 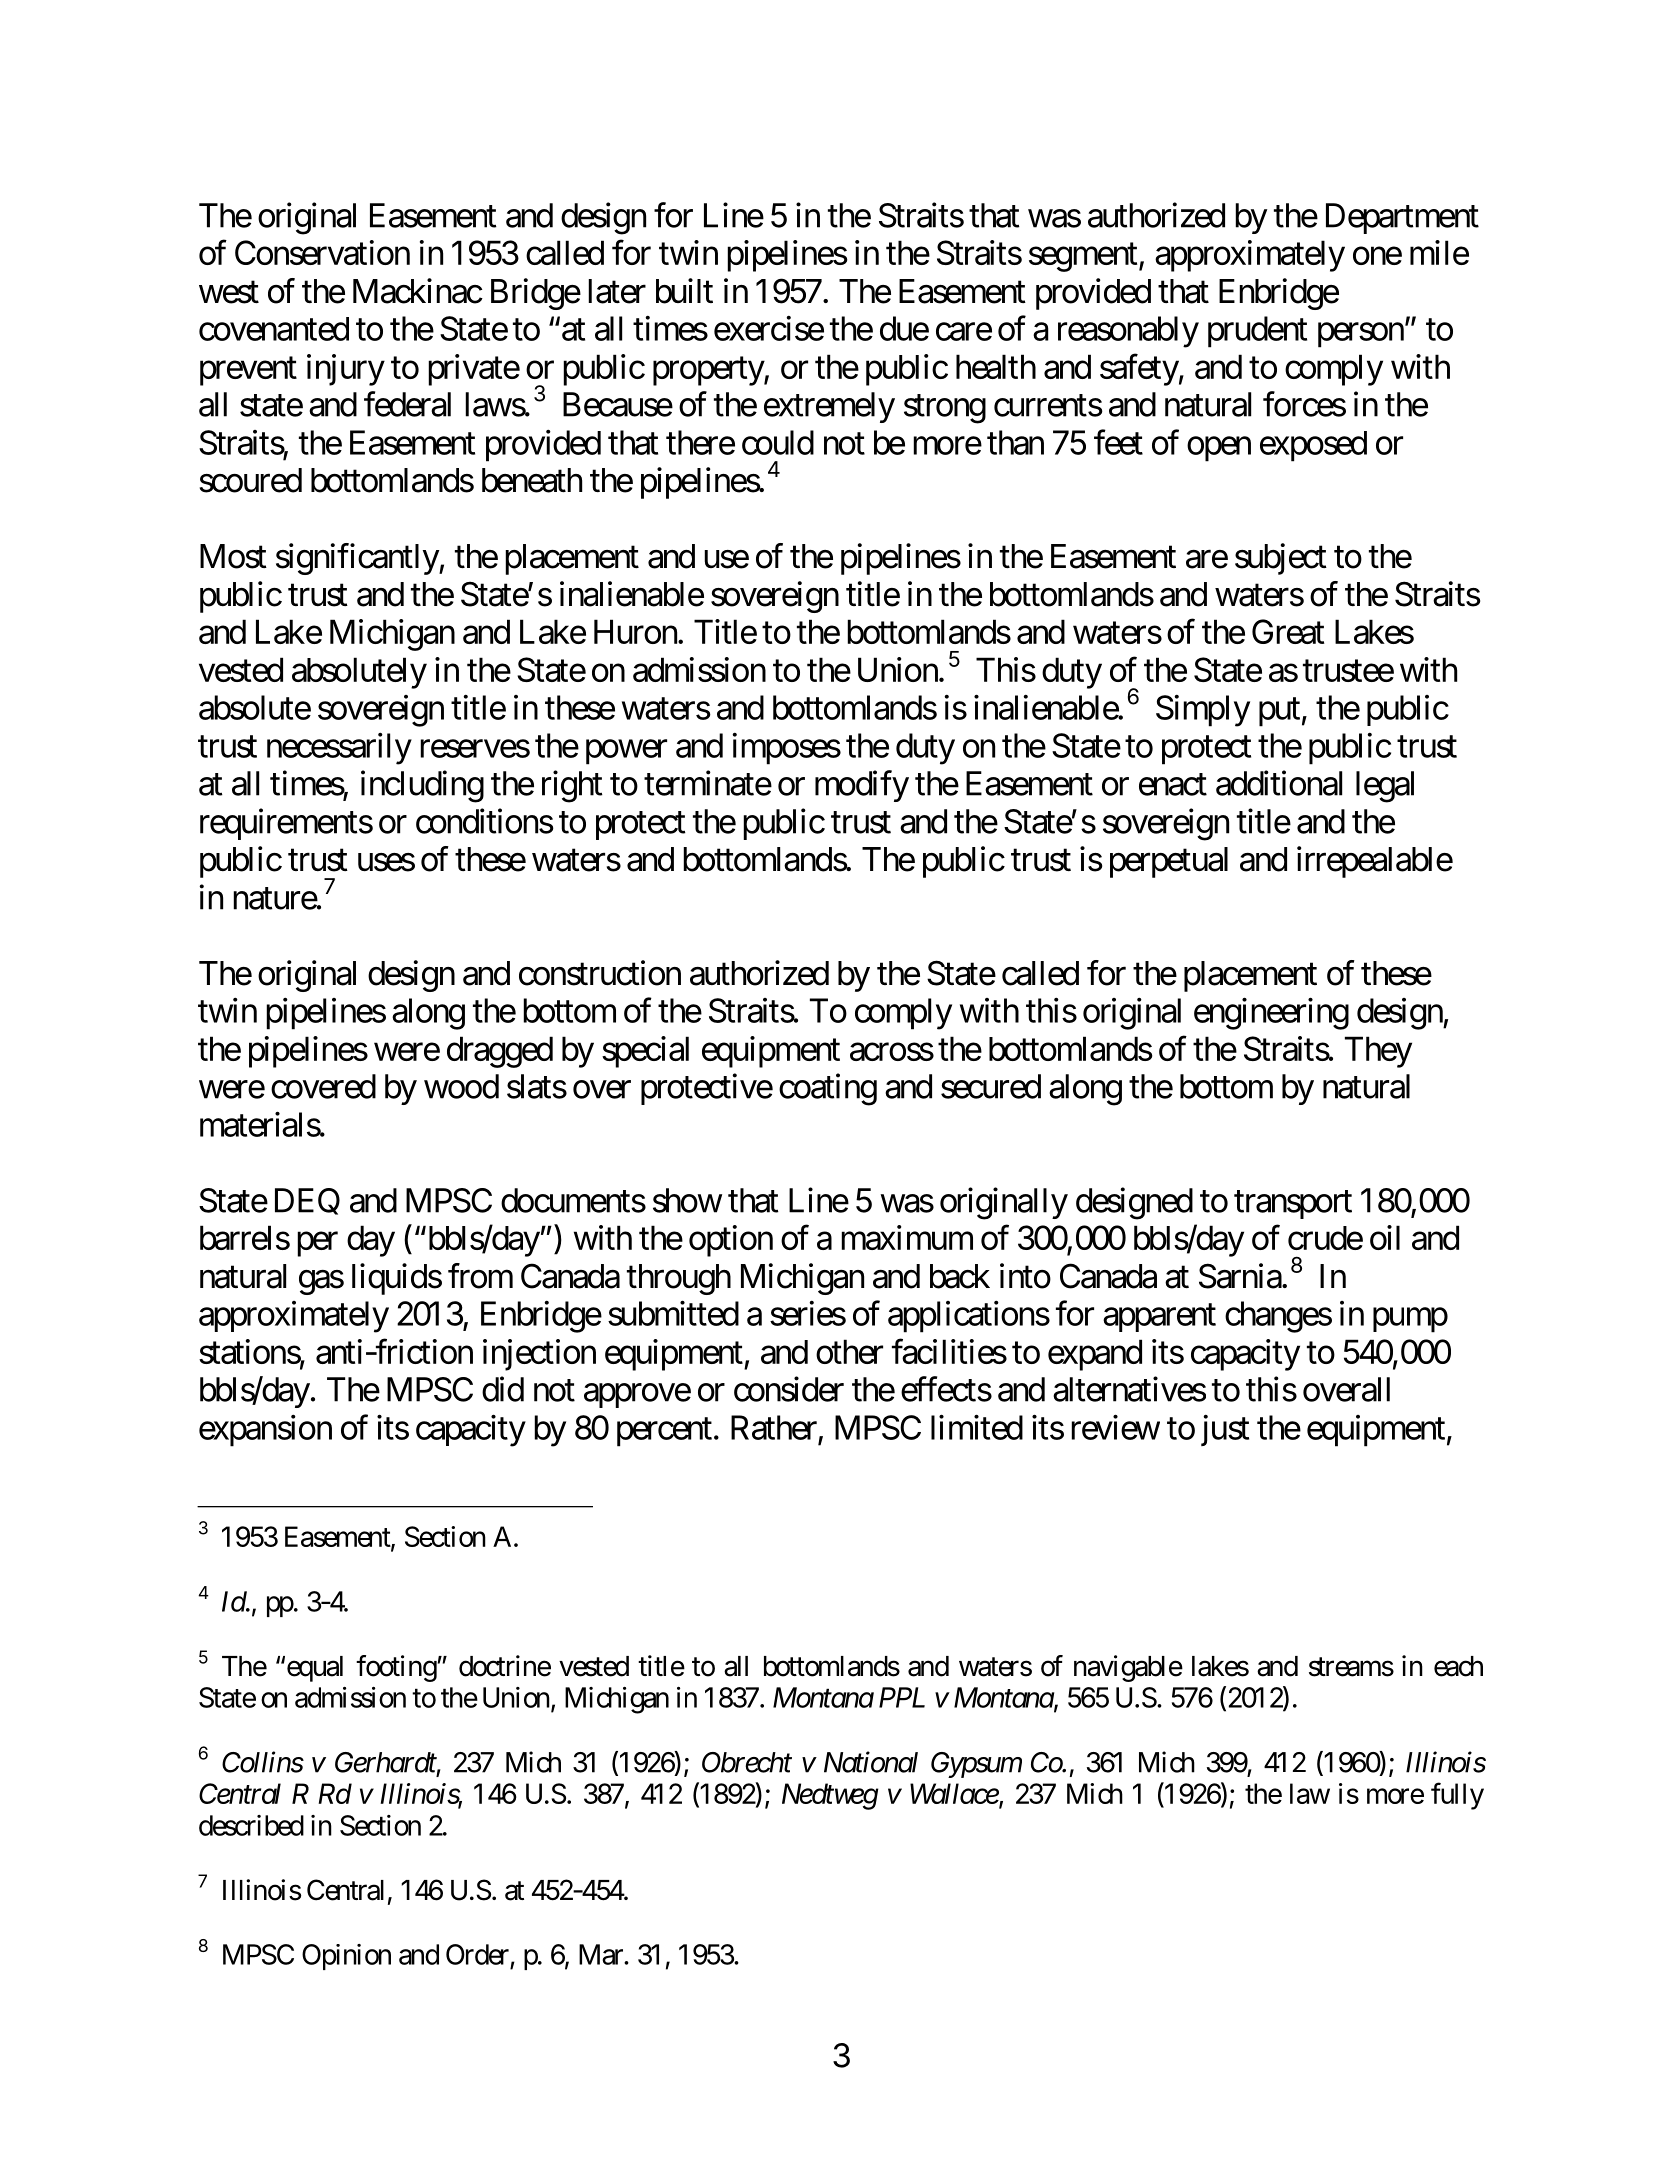 What do you see at coordinates (1378, 1052) in the image?
I see `They` at bounding box center [1378, 1052].
